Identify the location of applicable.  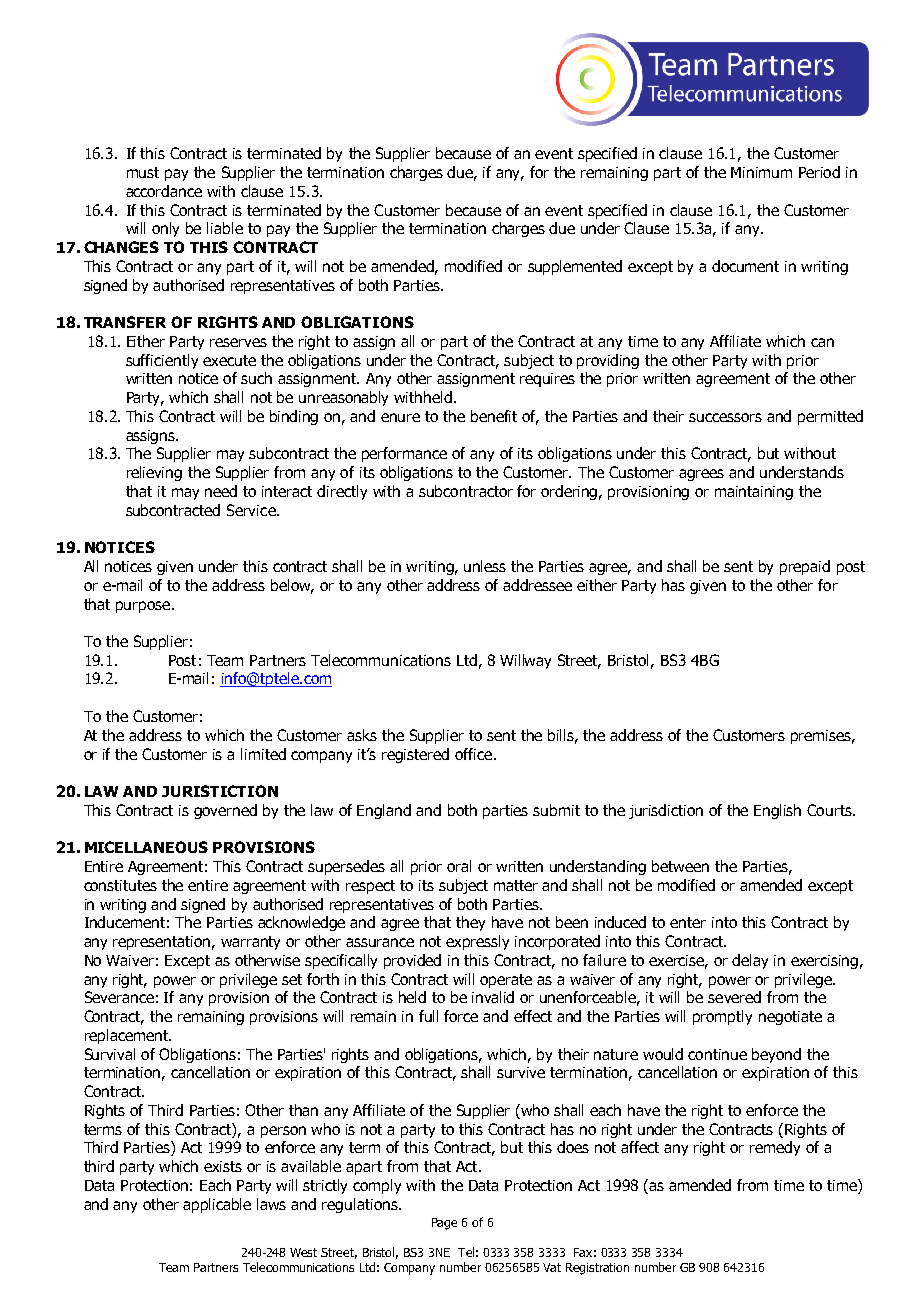
(217, 1205).
